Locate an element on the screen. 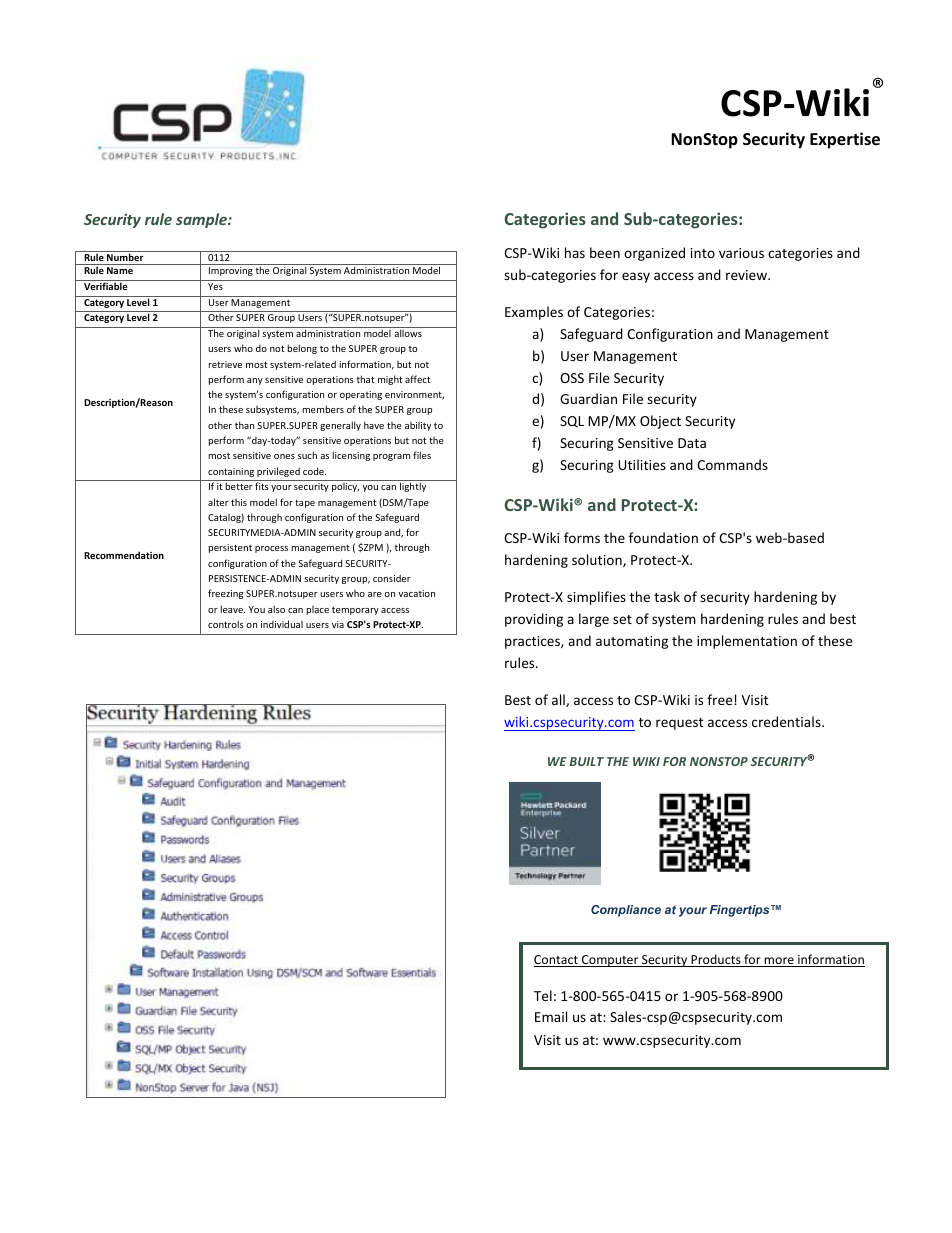  credentials is located at coordinates (787, 721).
